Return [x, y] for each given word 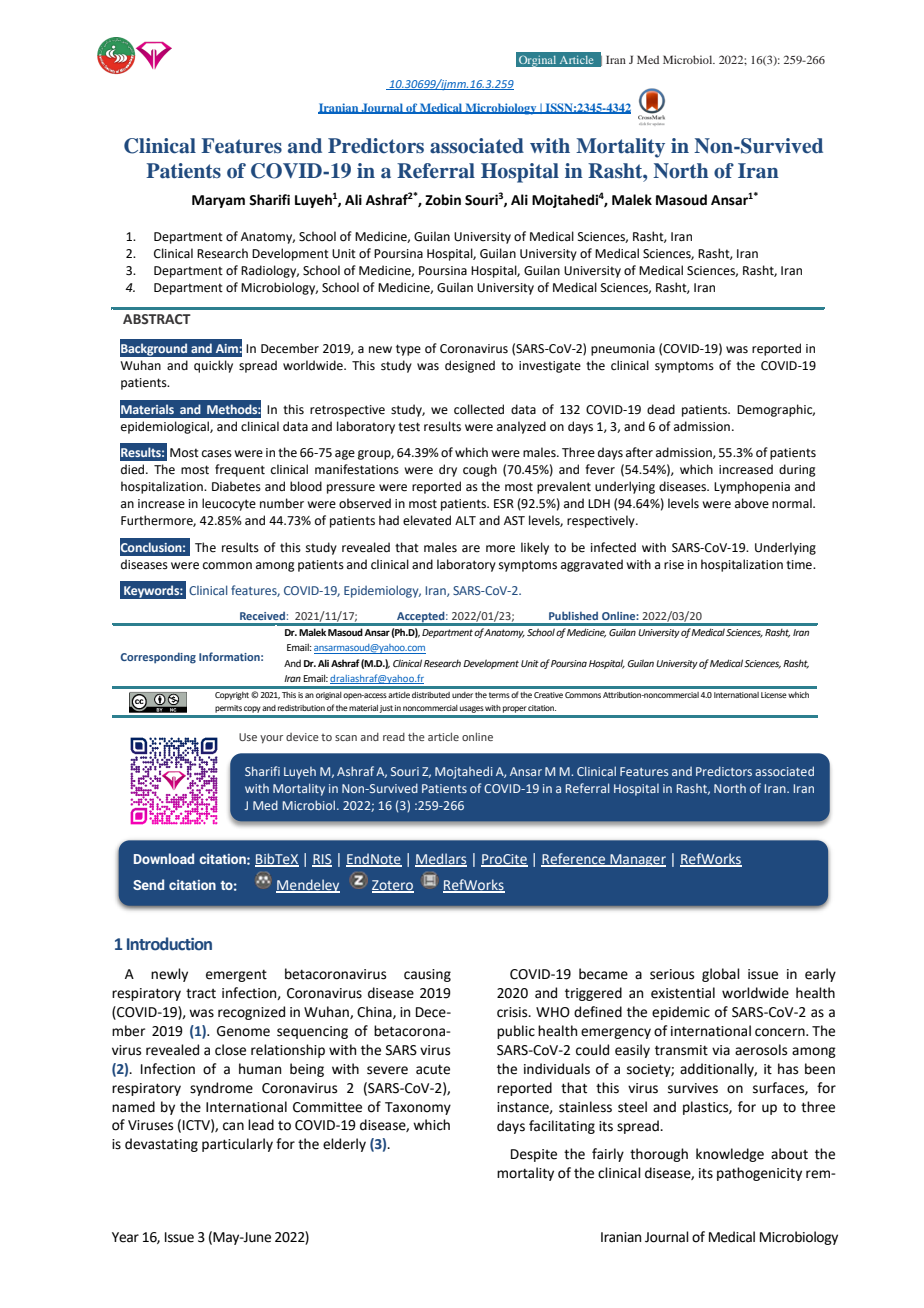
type [408, 350]
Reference [574, 860]
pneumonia [623, 350]
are [471, 549]
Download [164, 858]
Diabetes [236, 486]
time [800, 565]
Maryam [218, 201]
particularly [237, 1145]
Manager [637, 860]
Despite [534, 1155]
